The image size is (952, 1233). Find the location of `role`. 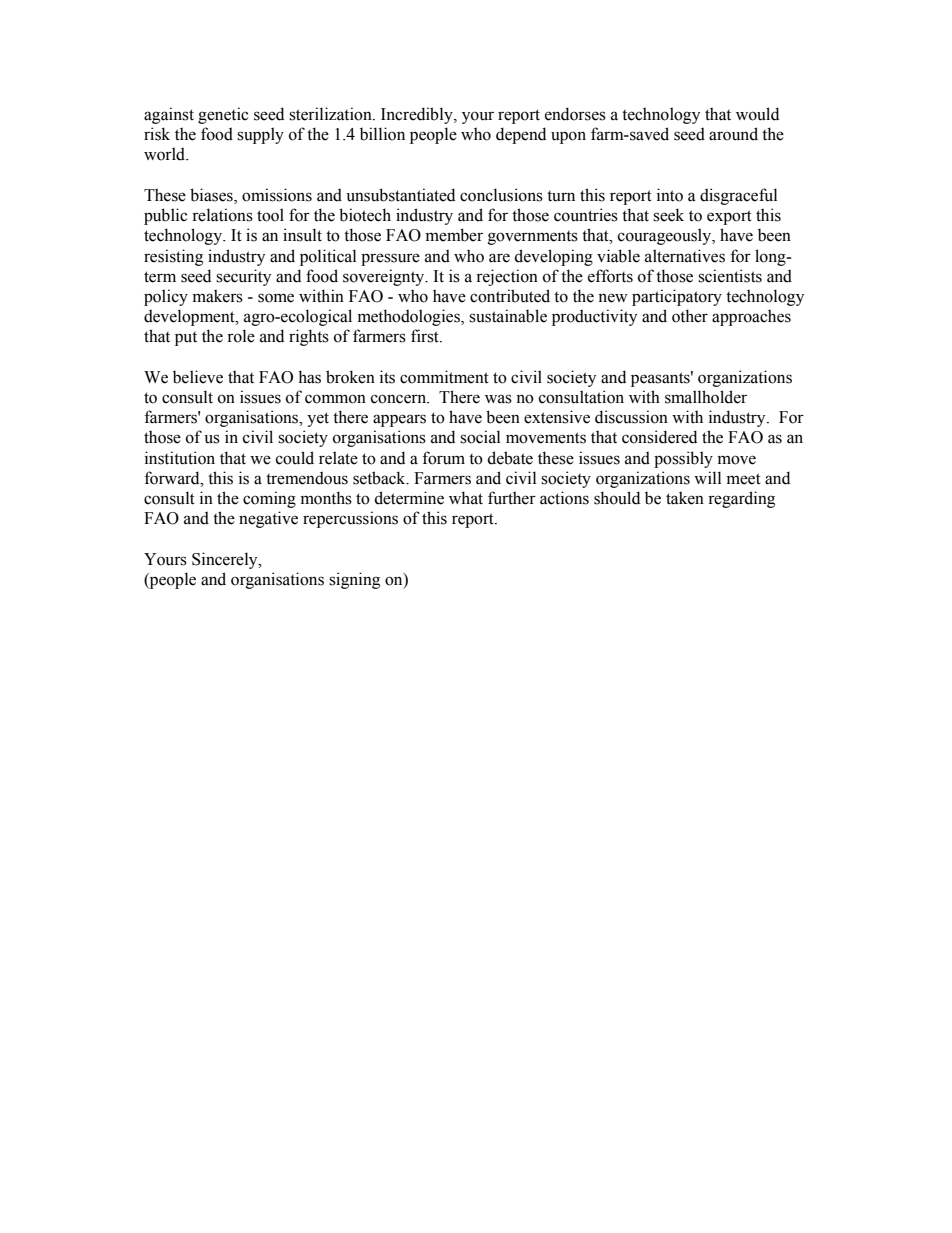

role is located at coordinates (241, 336).
